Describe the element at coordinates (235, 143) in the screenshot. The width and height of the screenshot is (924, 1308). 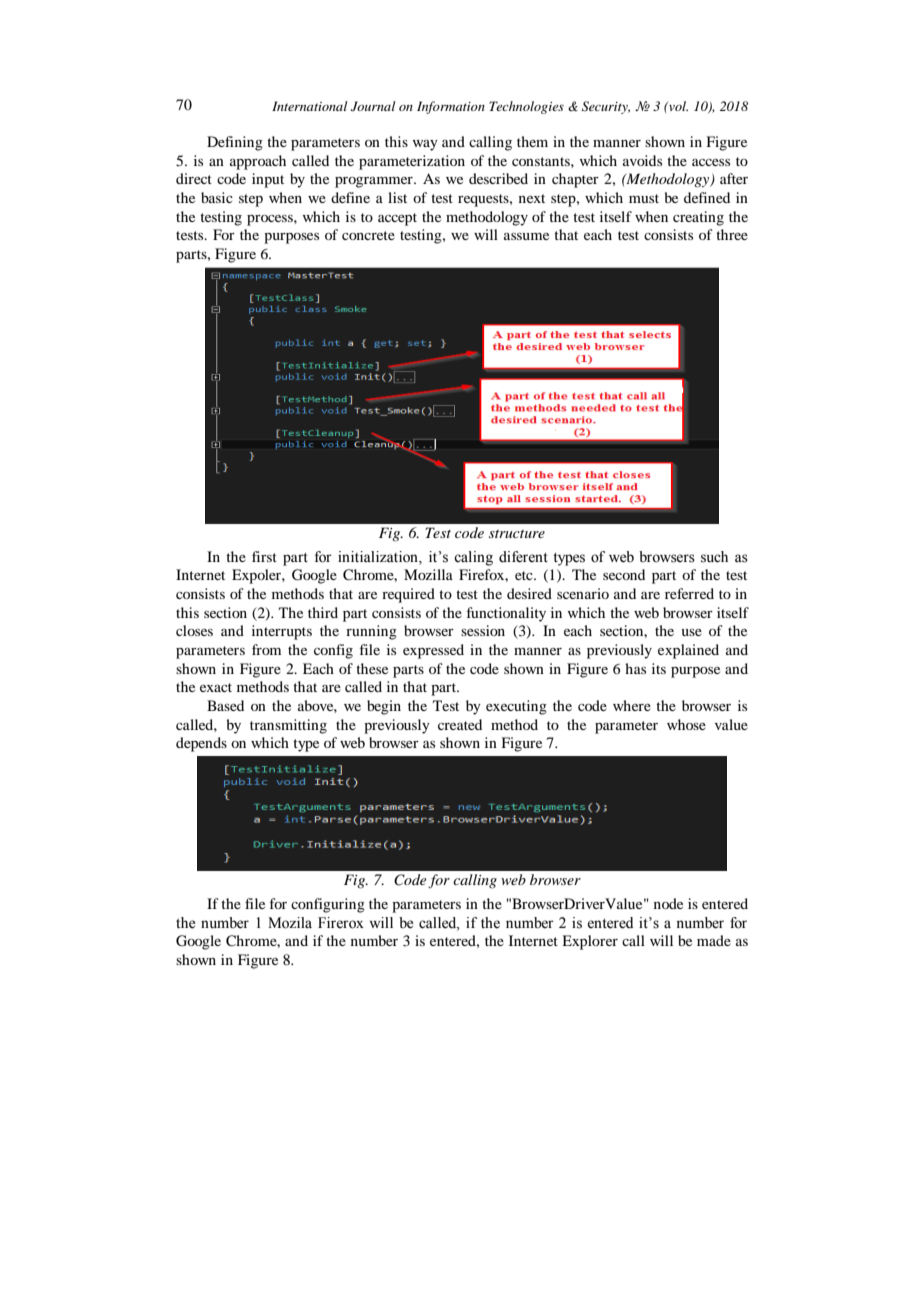
I see `Defining` at that location.
